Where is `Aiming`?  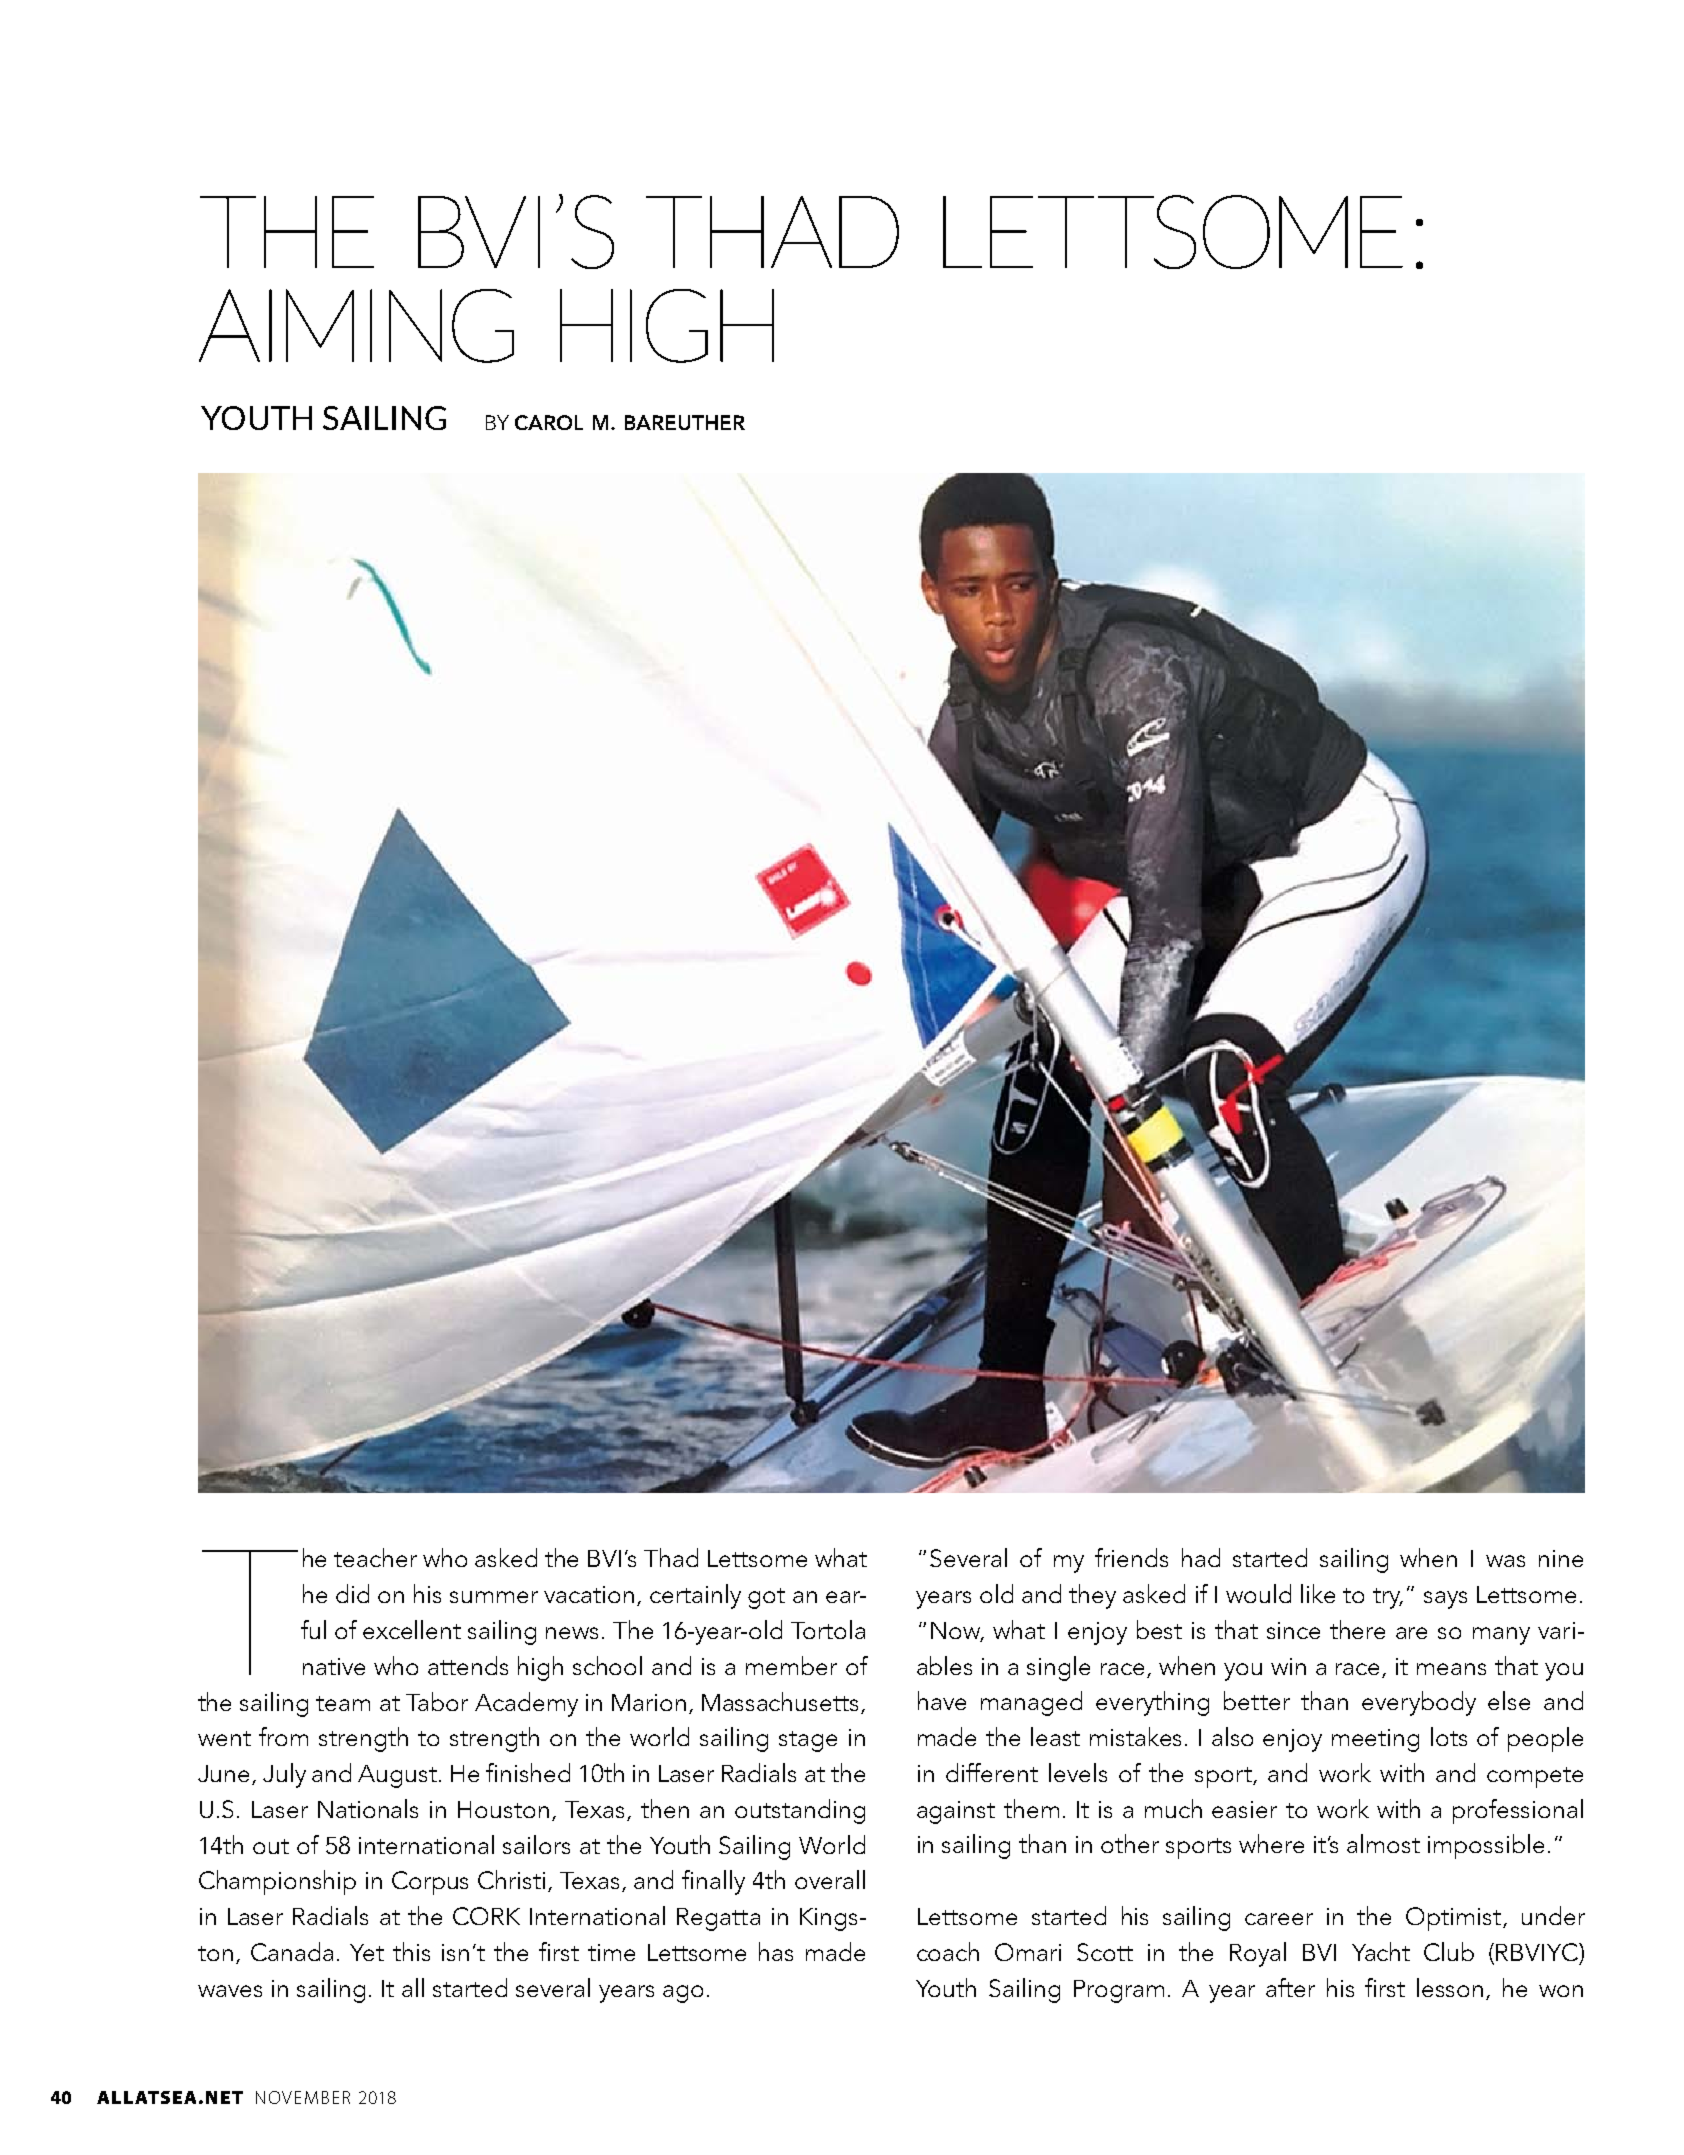 Aiming is located at coordinates (356, 326).
